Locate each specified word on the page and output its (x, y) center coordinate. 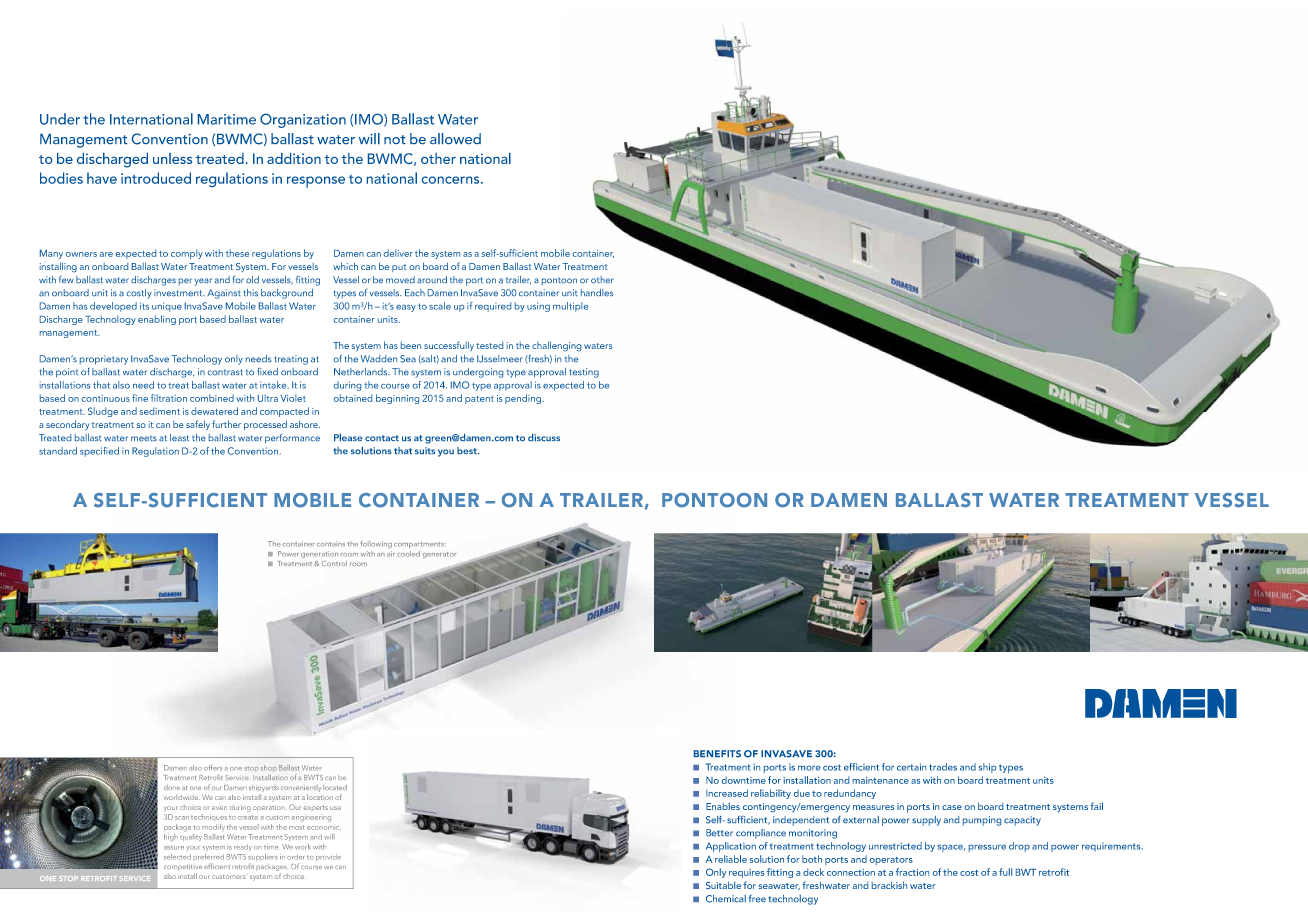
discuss (544, 437)
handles (597, 292)
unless (172, 158)
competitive (183, 867)
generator (439, 555)
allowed (455, 138)
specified (99, 452)
